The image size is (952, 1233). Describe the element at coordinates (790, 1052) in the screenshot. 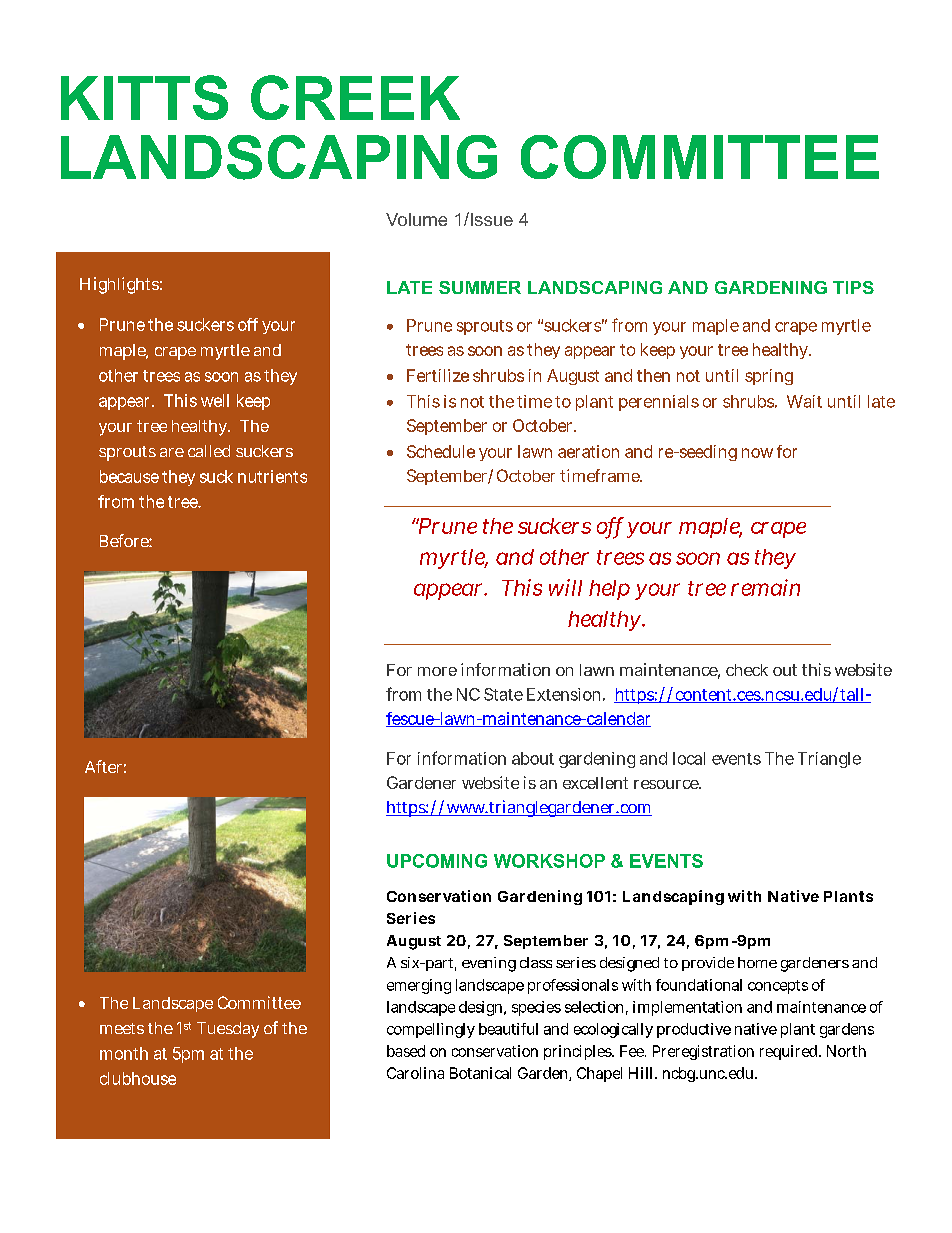

I see `required` at that location.
